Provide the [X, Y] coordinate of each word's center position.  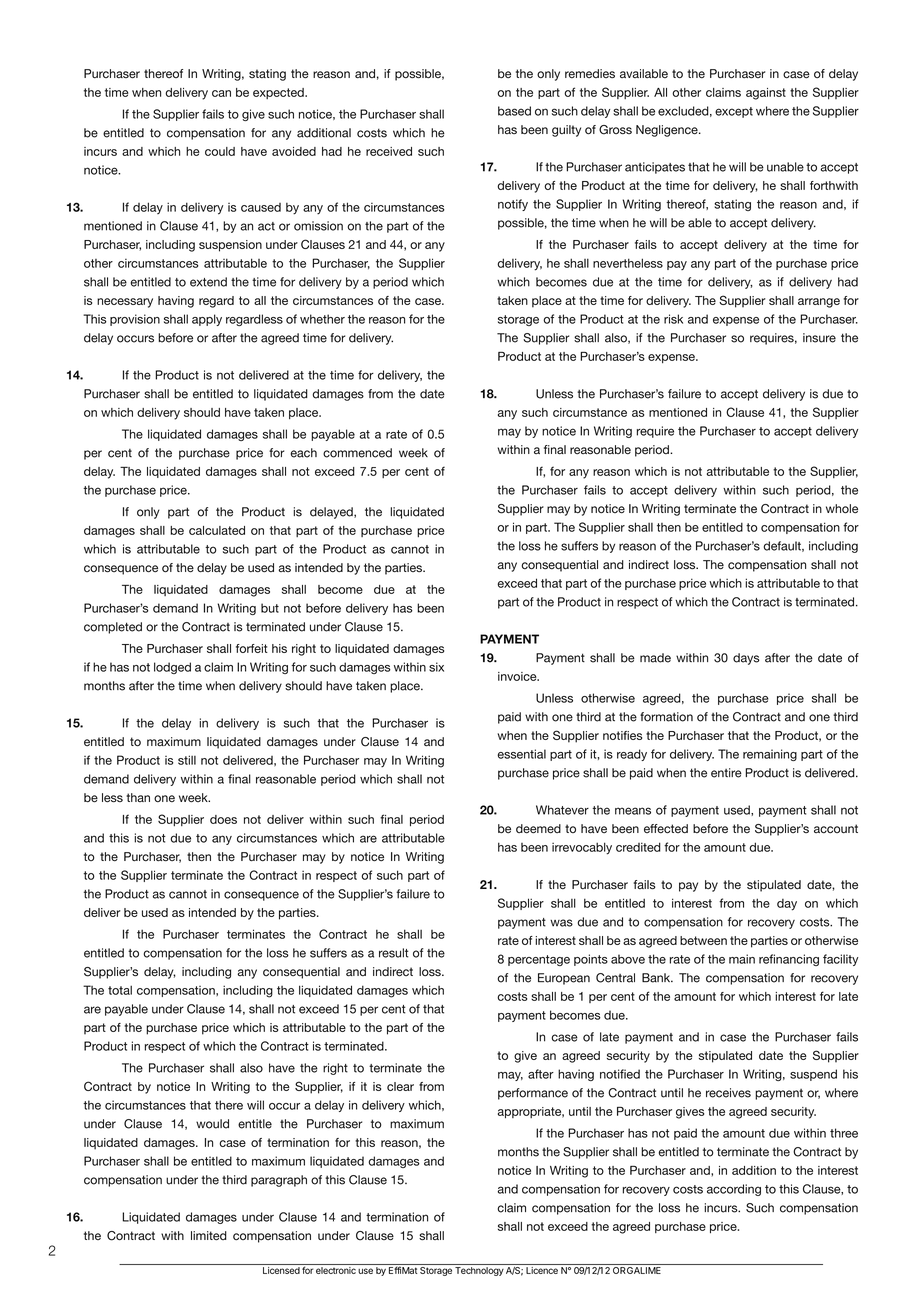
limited [209, 1236]
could [220, 151]
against [766, 94]
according [734, 1190]
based [514, 111]
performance [533, 1094]
